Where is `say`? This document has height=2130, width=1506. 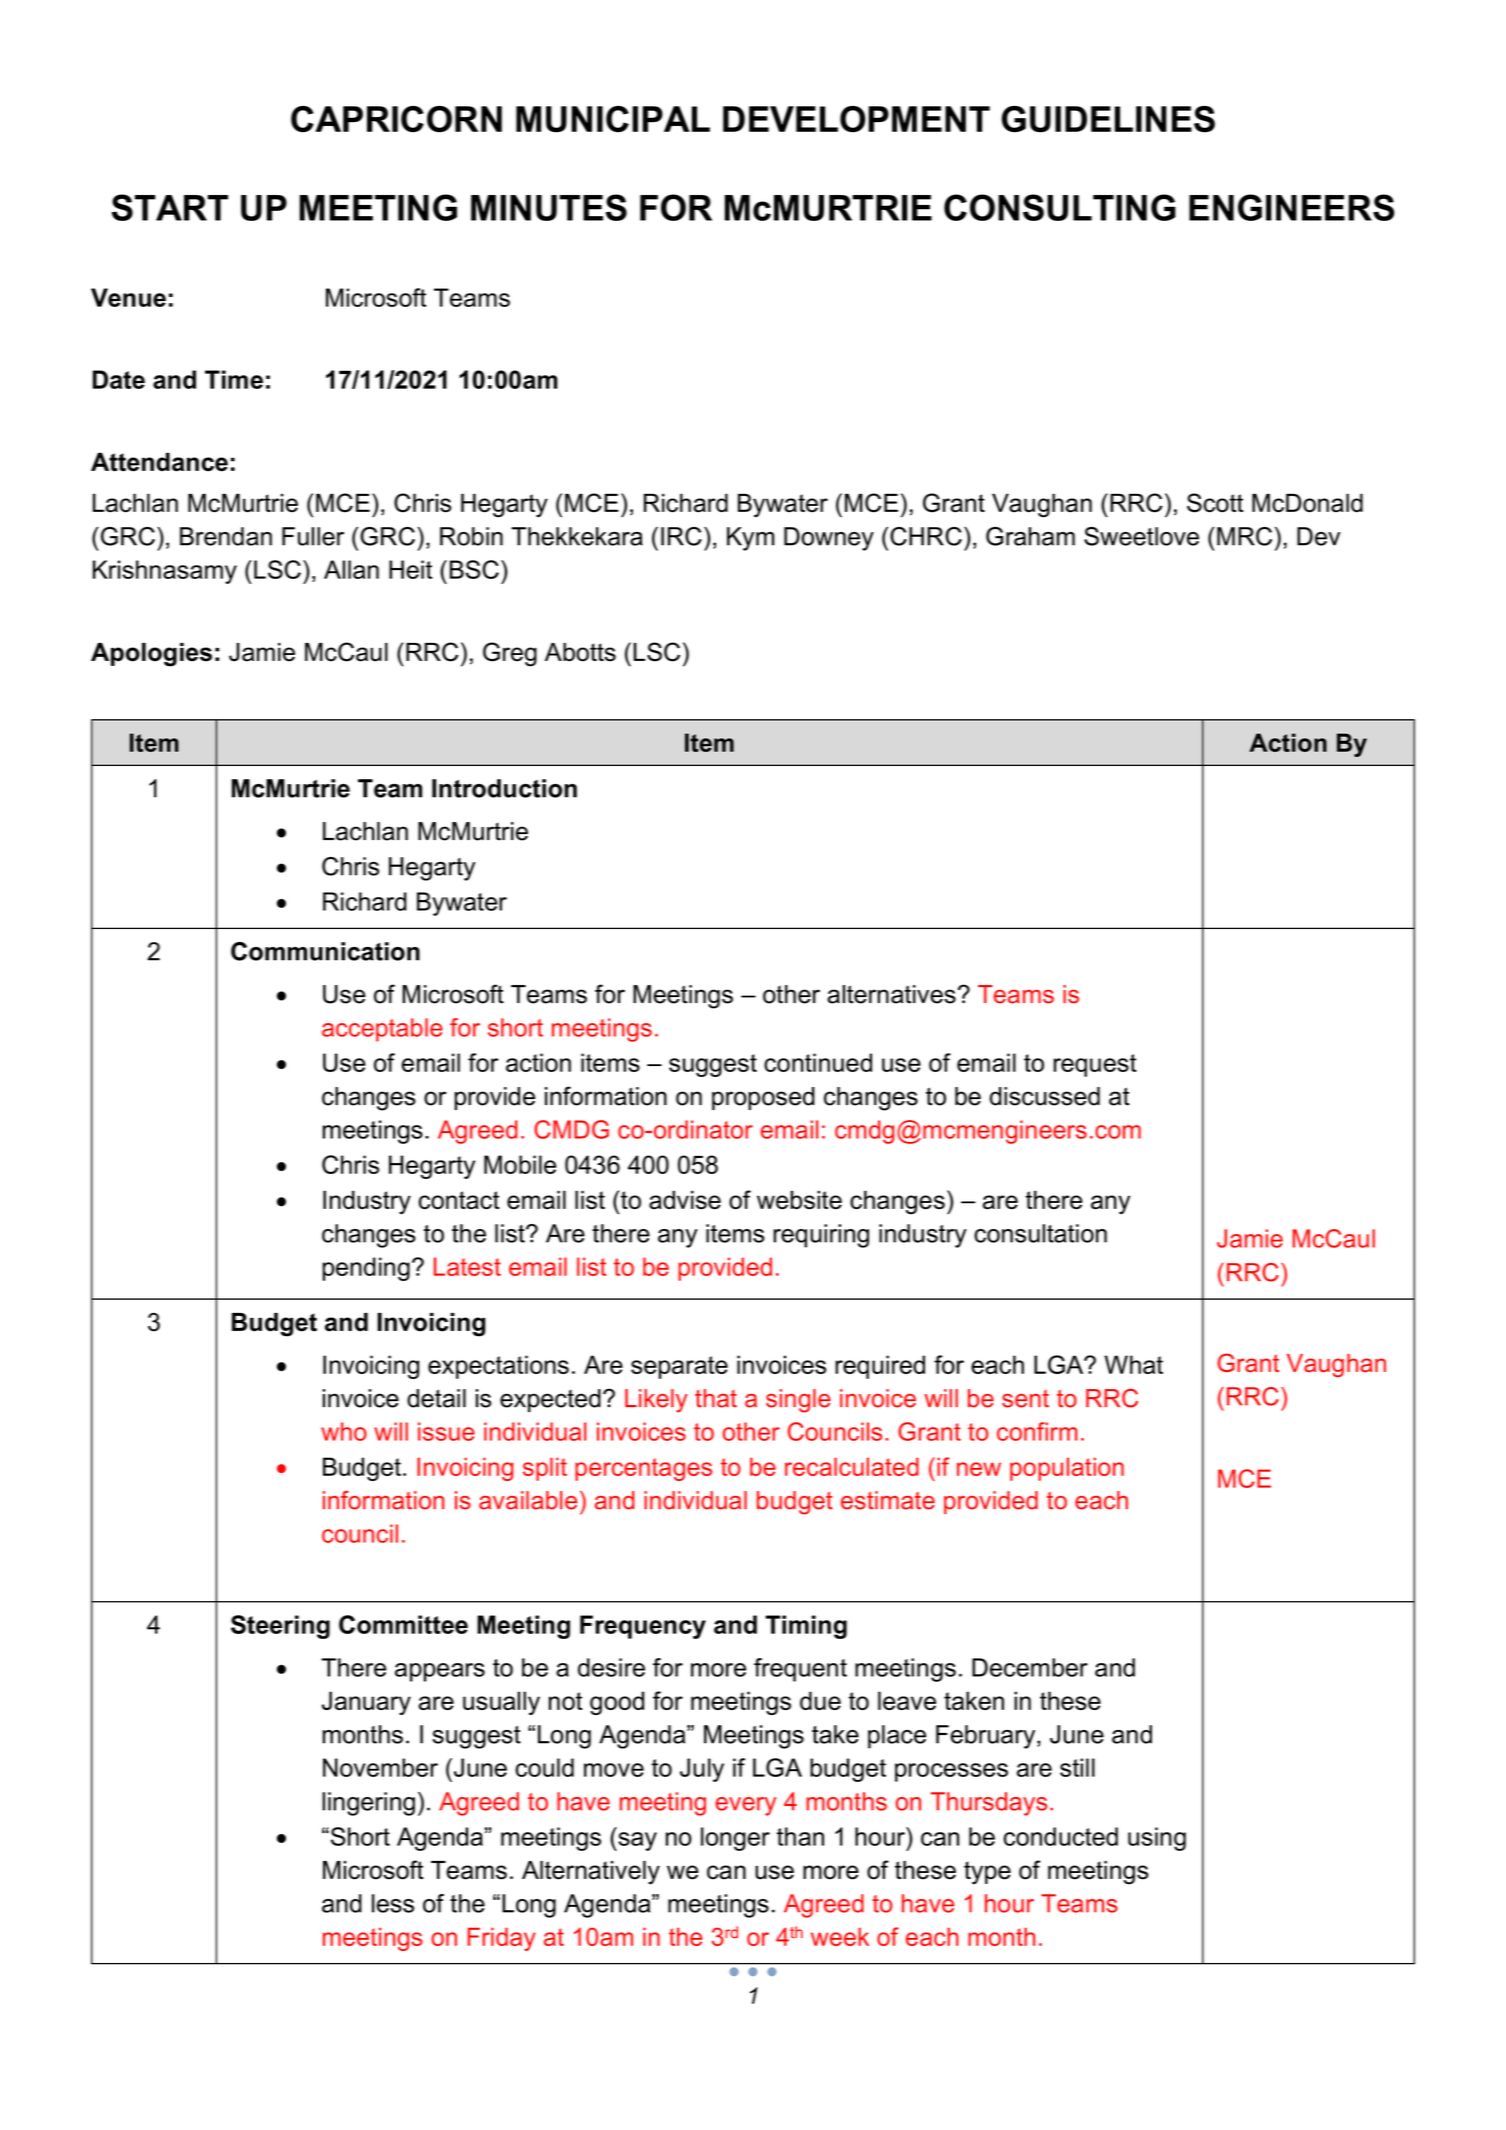 say is located at coordinates (636, 1841).
